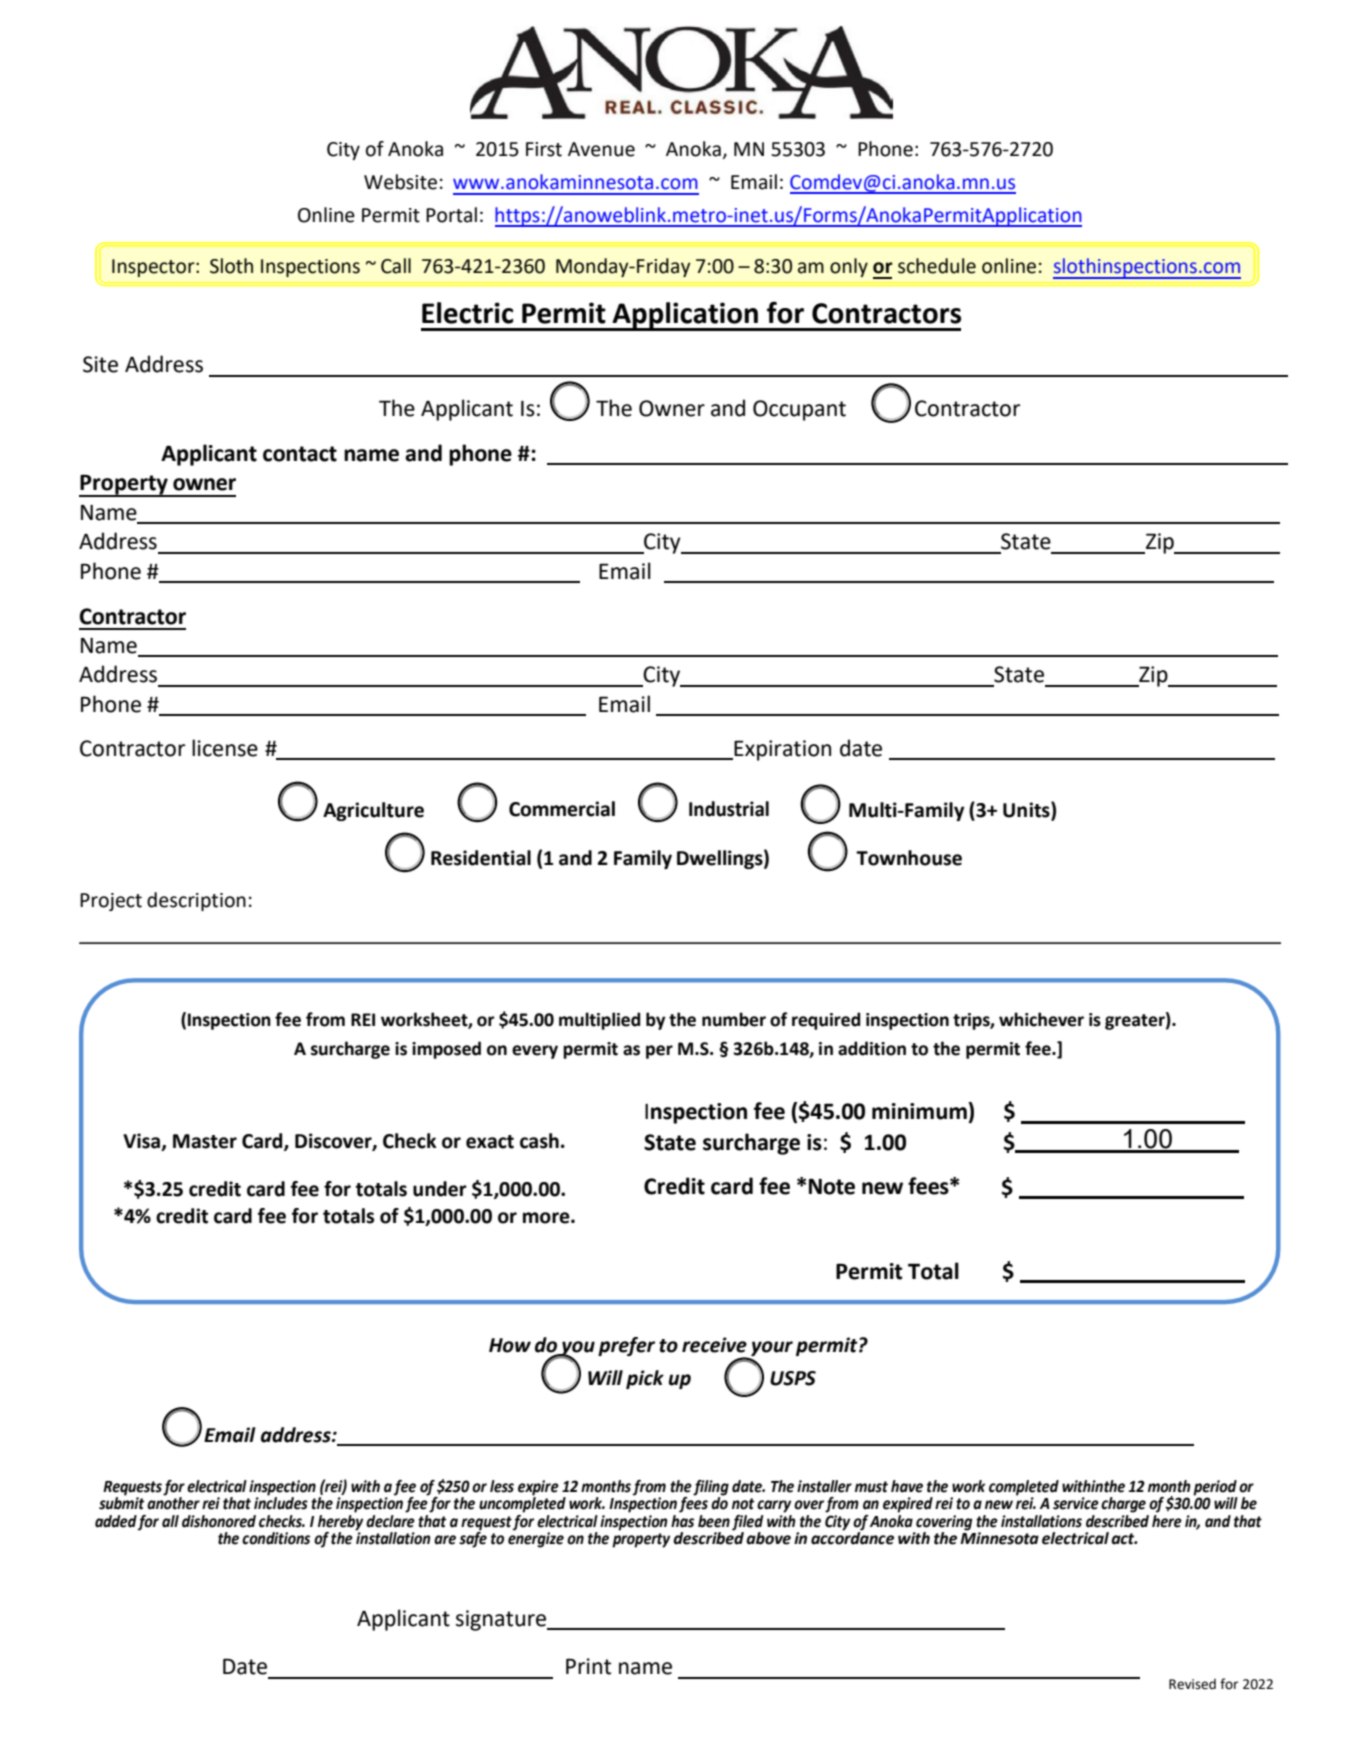 The width and height of the screenshot is (1346, 1742). What do you see at coordinates (601, 149) in the screenshot?
I see `Avenue` at bounding box center [601, 149].
